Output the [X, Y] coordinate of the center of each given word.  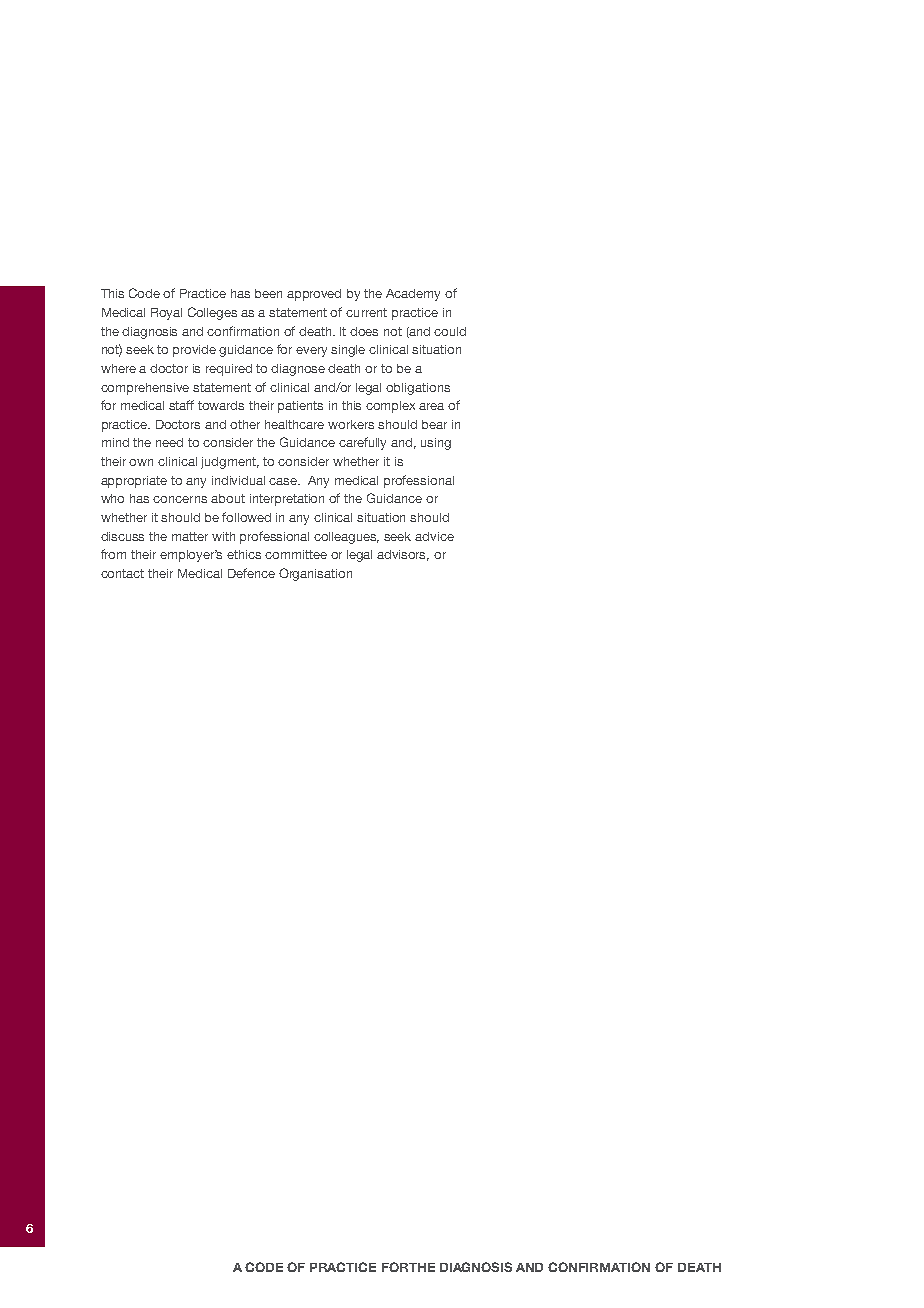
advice [434, 536]
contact [122, 573]
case [284, 481]
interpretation [287, 500]
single [348, 351]
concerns [180, 499]
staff [181, 405]
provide [194, 351]
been [268, 293]
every [311, 352]
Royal [166, 314]
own [141, 462]
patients [300, 407]
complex [390, 407]
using [436, 444]
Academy [413, 295]
